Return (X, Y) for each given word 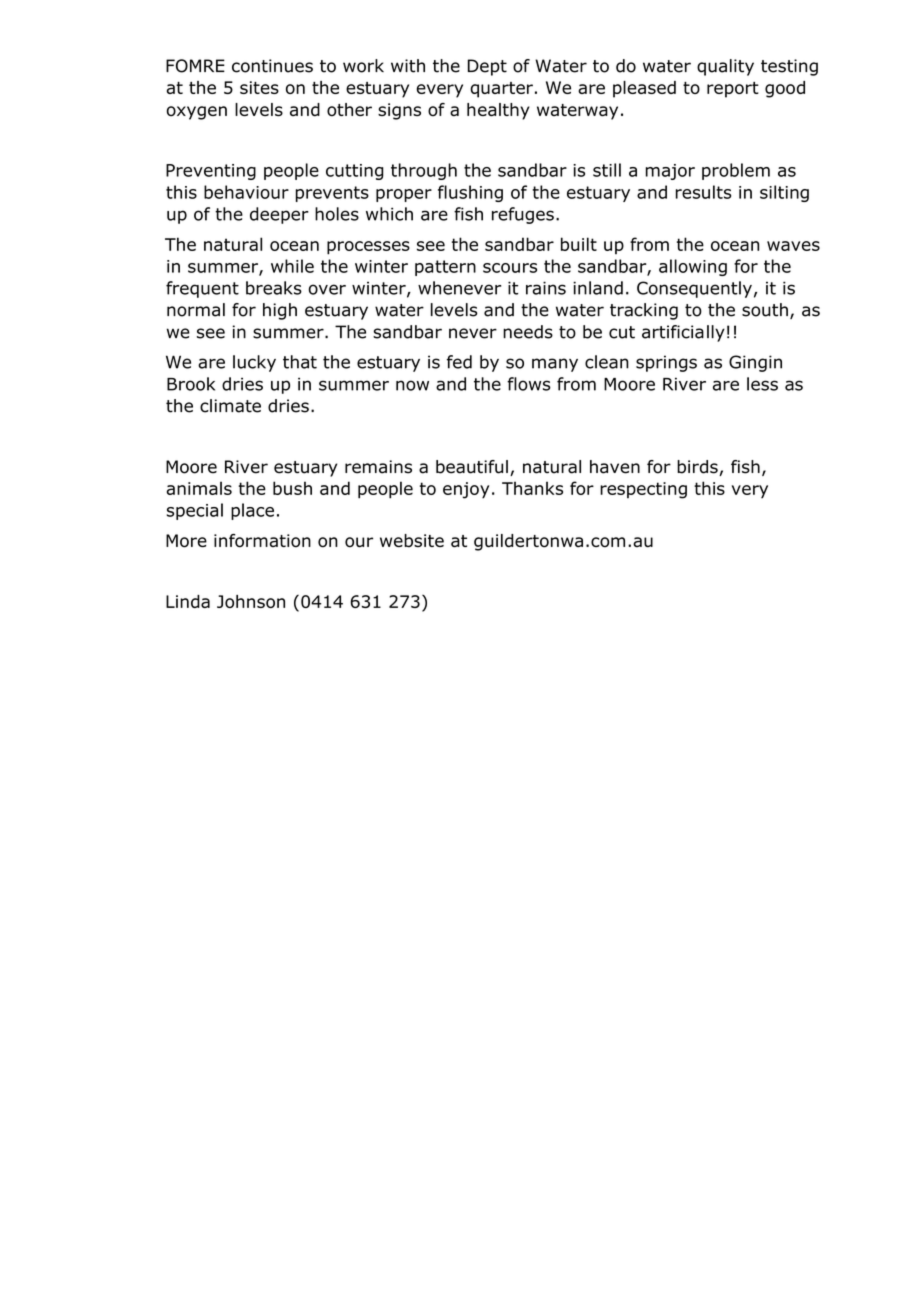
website (412, 541)
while (292, 266)
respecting (643, 490)
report (733, 90)
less (762, 384)
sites (259, 87)
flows (529, 384)
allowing (693, 267)
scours (510, 268)
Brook (191, 384)
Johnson (251, 601)
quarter (501, 90)
